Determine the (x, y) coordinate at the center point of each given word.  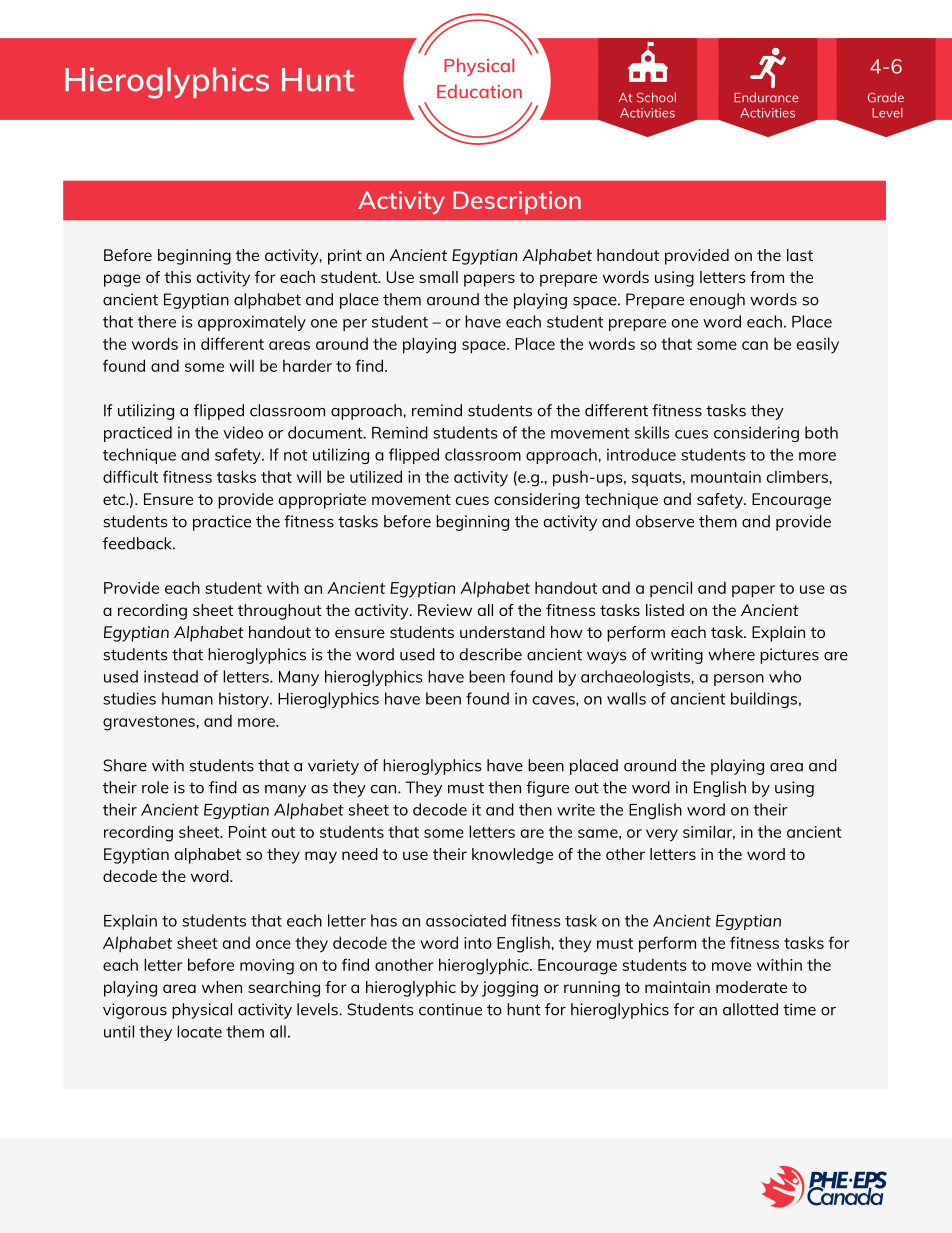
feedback (139, 543)
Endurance (766, 97)
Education (479, 91)
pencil (671, 589)
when (222, 987)
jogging (510, 989)
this (177, 277)
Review (445, 610)
